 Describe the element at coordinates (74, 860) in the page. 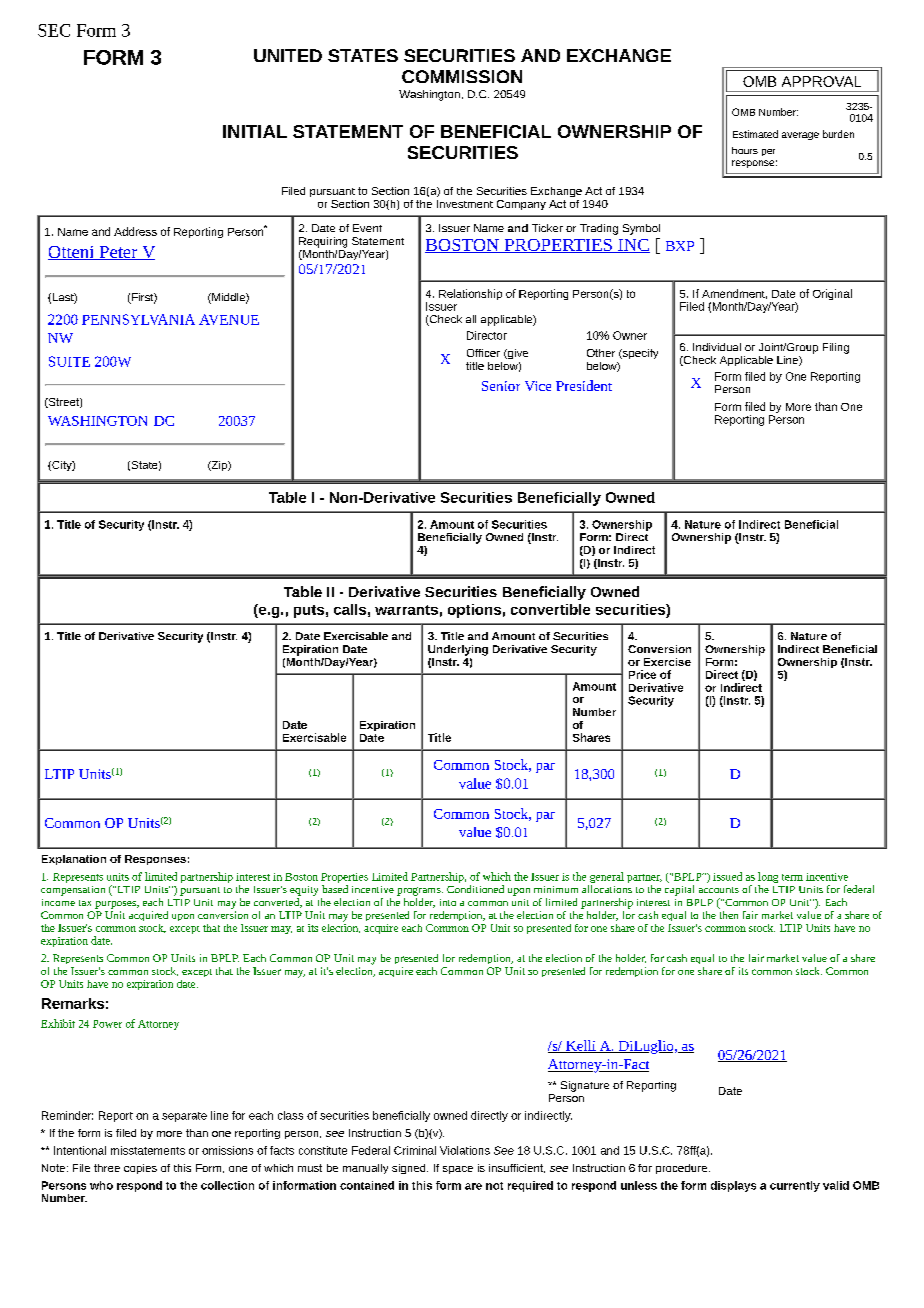

I see `Explanation` at that location.
